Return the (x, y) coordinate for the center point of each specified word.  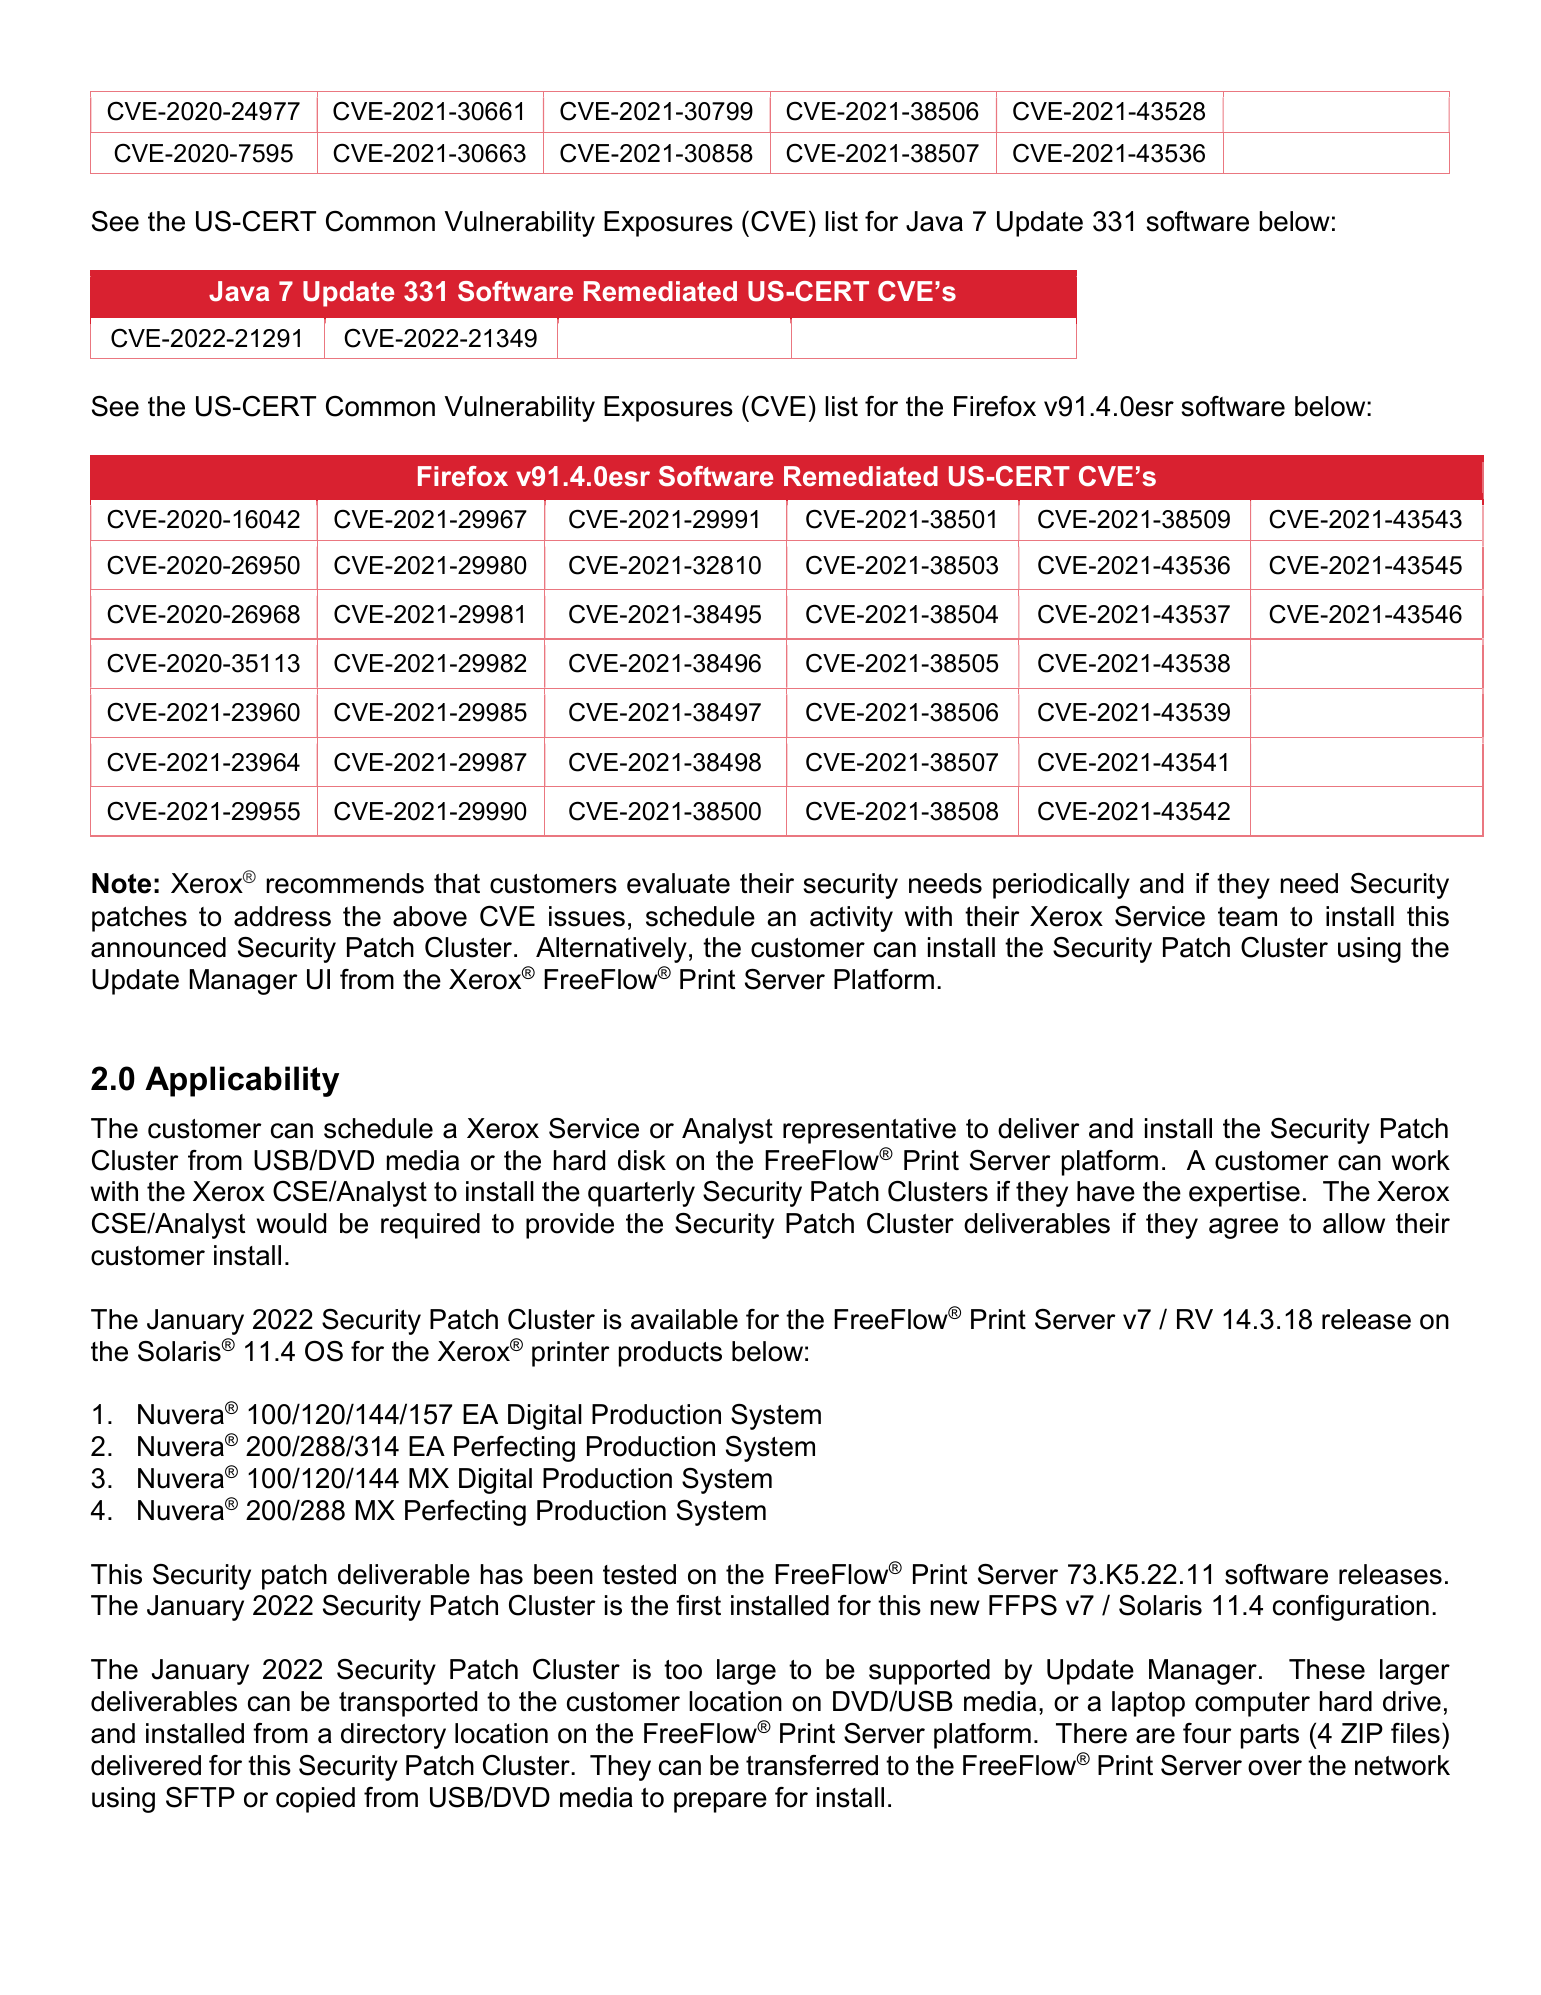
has (502, 1574)
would (291, 1223)
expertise (1244, 1194)
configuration (1351, 1608)
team (1247, 917)
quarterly (641, 1194)
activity (851, 919)
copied (315, 1800)
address (282, 916)
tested (639, 1574)
